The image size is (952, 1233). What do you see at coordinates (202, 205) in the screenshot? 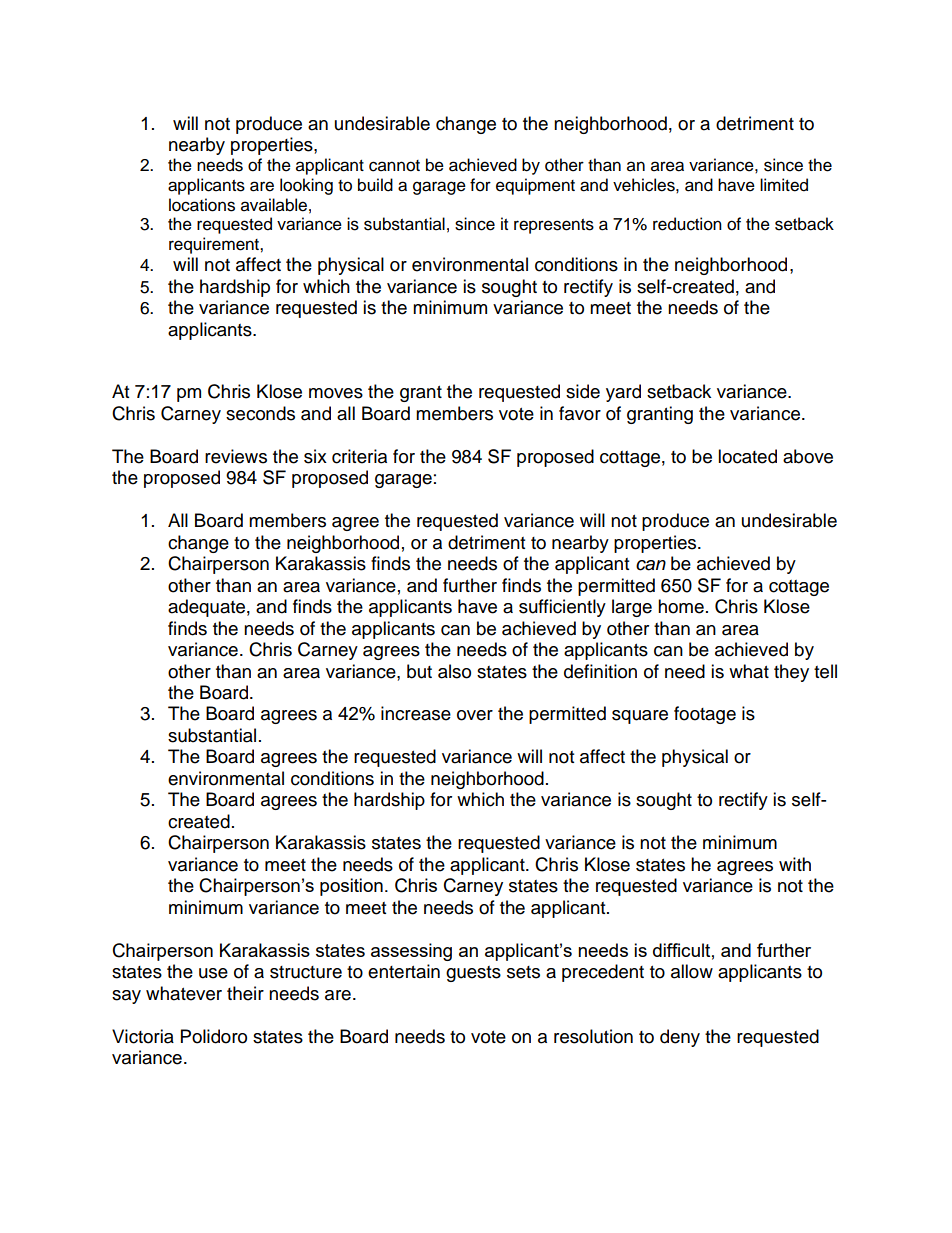
I see `locations` at bounding box center [202, 205].
